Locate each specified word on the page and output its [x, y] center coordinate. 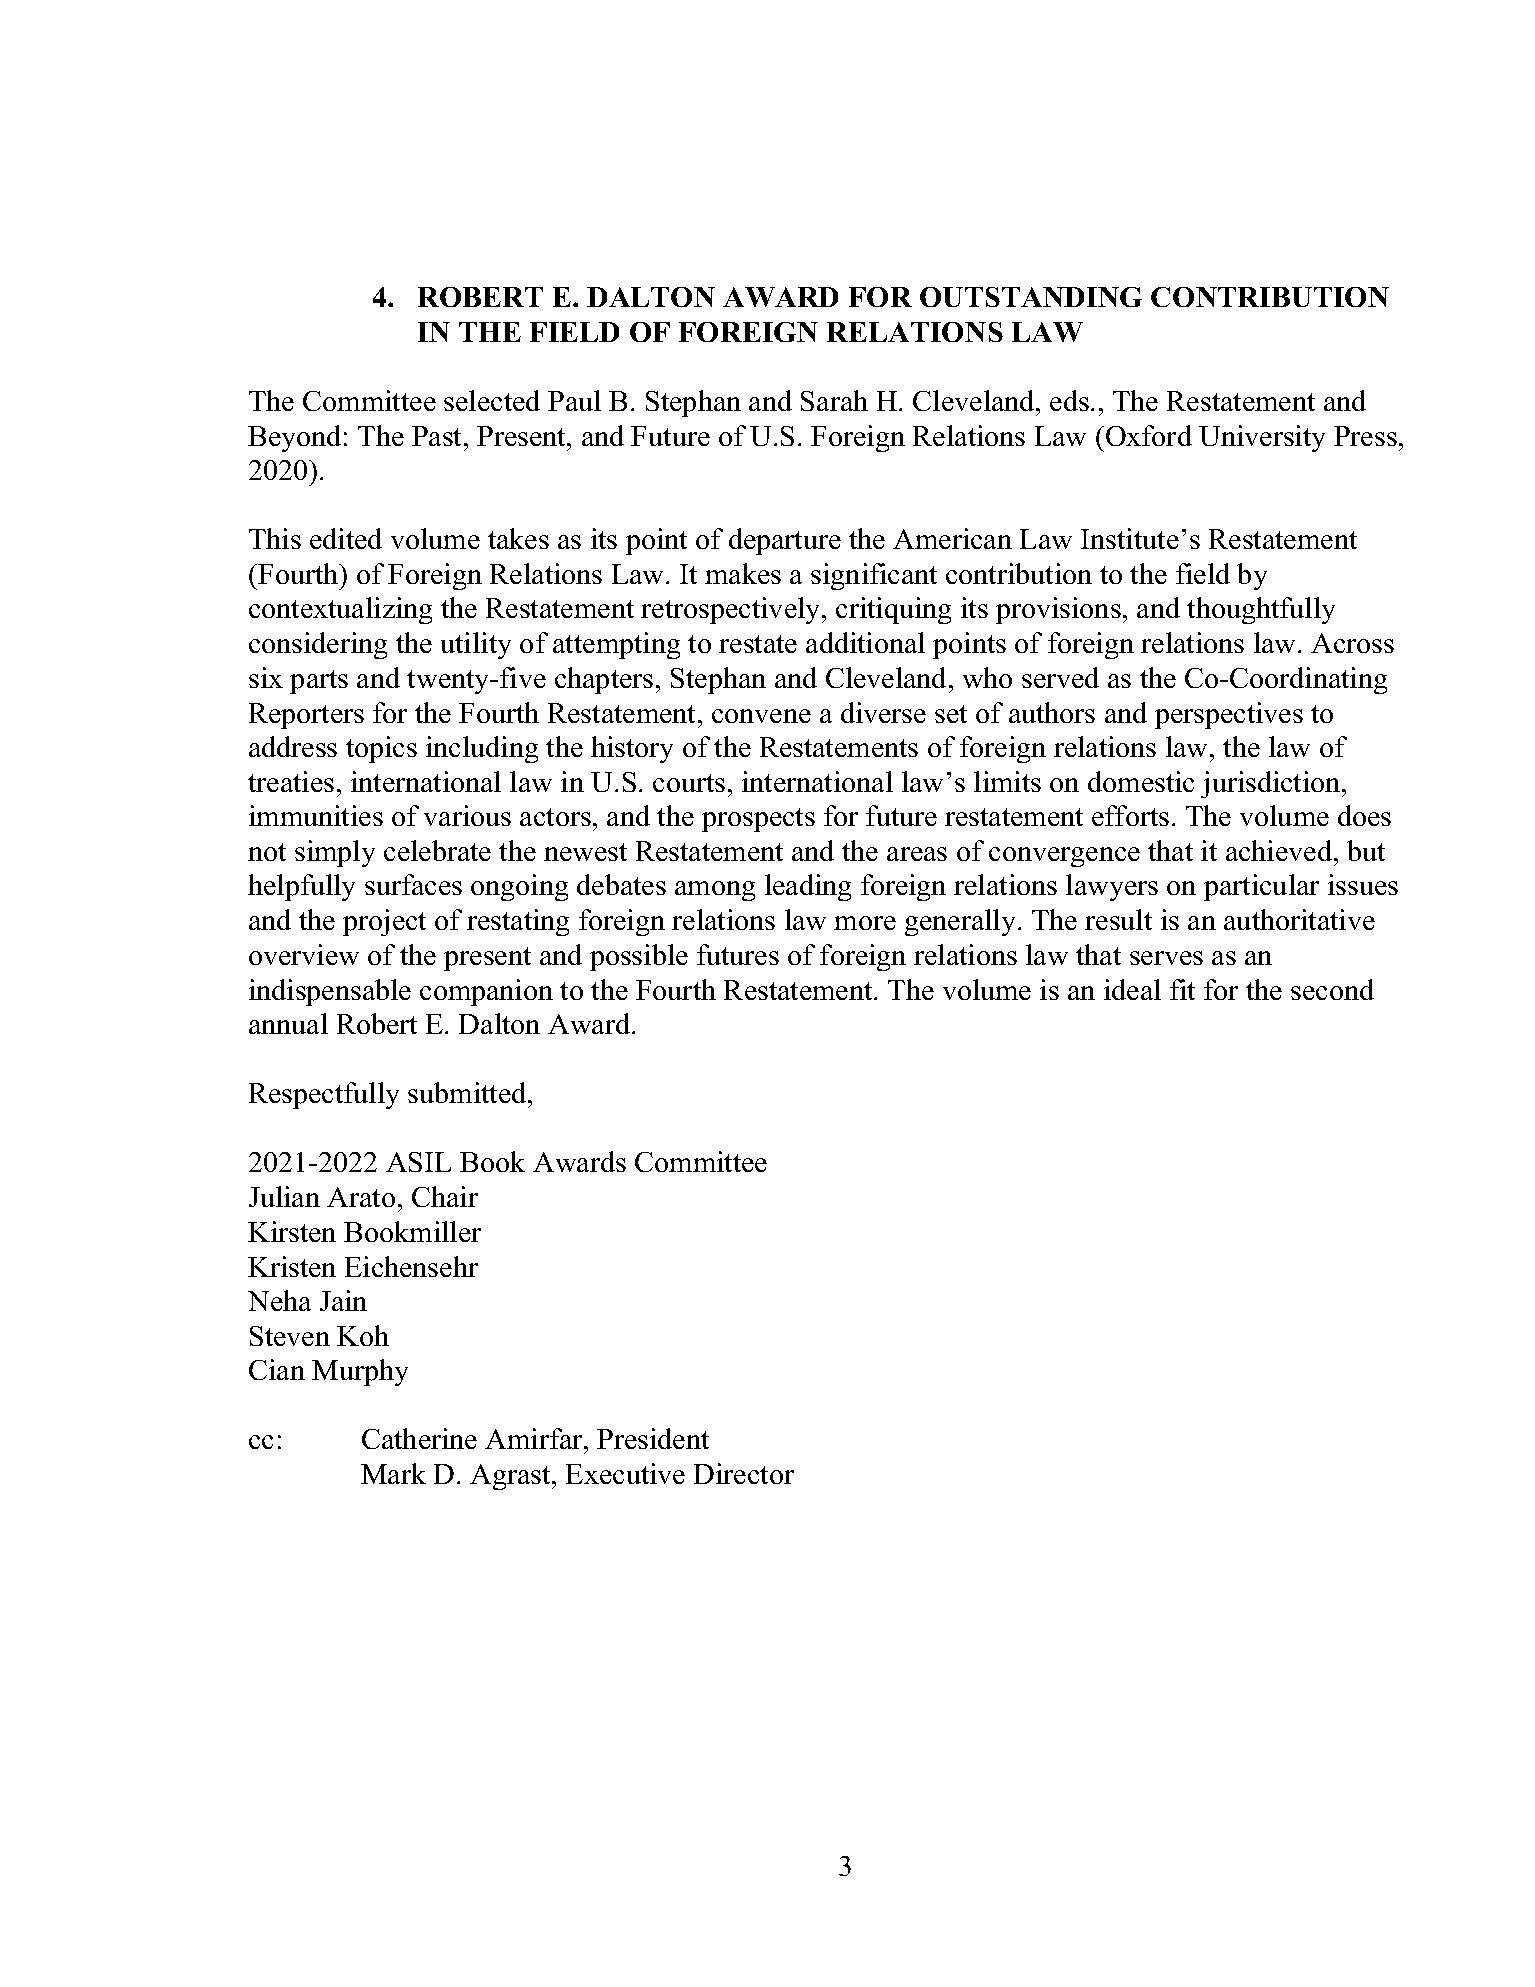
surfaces [413, 884]
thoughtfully [1261, 610]
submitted [468, 1092]
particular [1261, 887]
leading [808, 887]
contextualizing [340, 610]
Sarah [834, 400]
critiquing [893, 610]
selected [492, 400]
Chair [445, 1196]
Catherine [419, 1438]
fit [1182, 989]
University [1262, 438]
